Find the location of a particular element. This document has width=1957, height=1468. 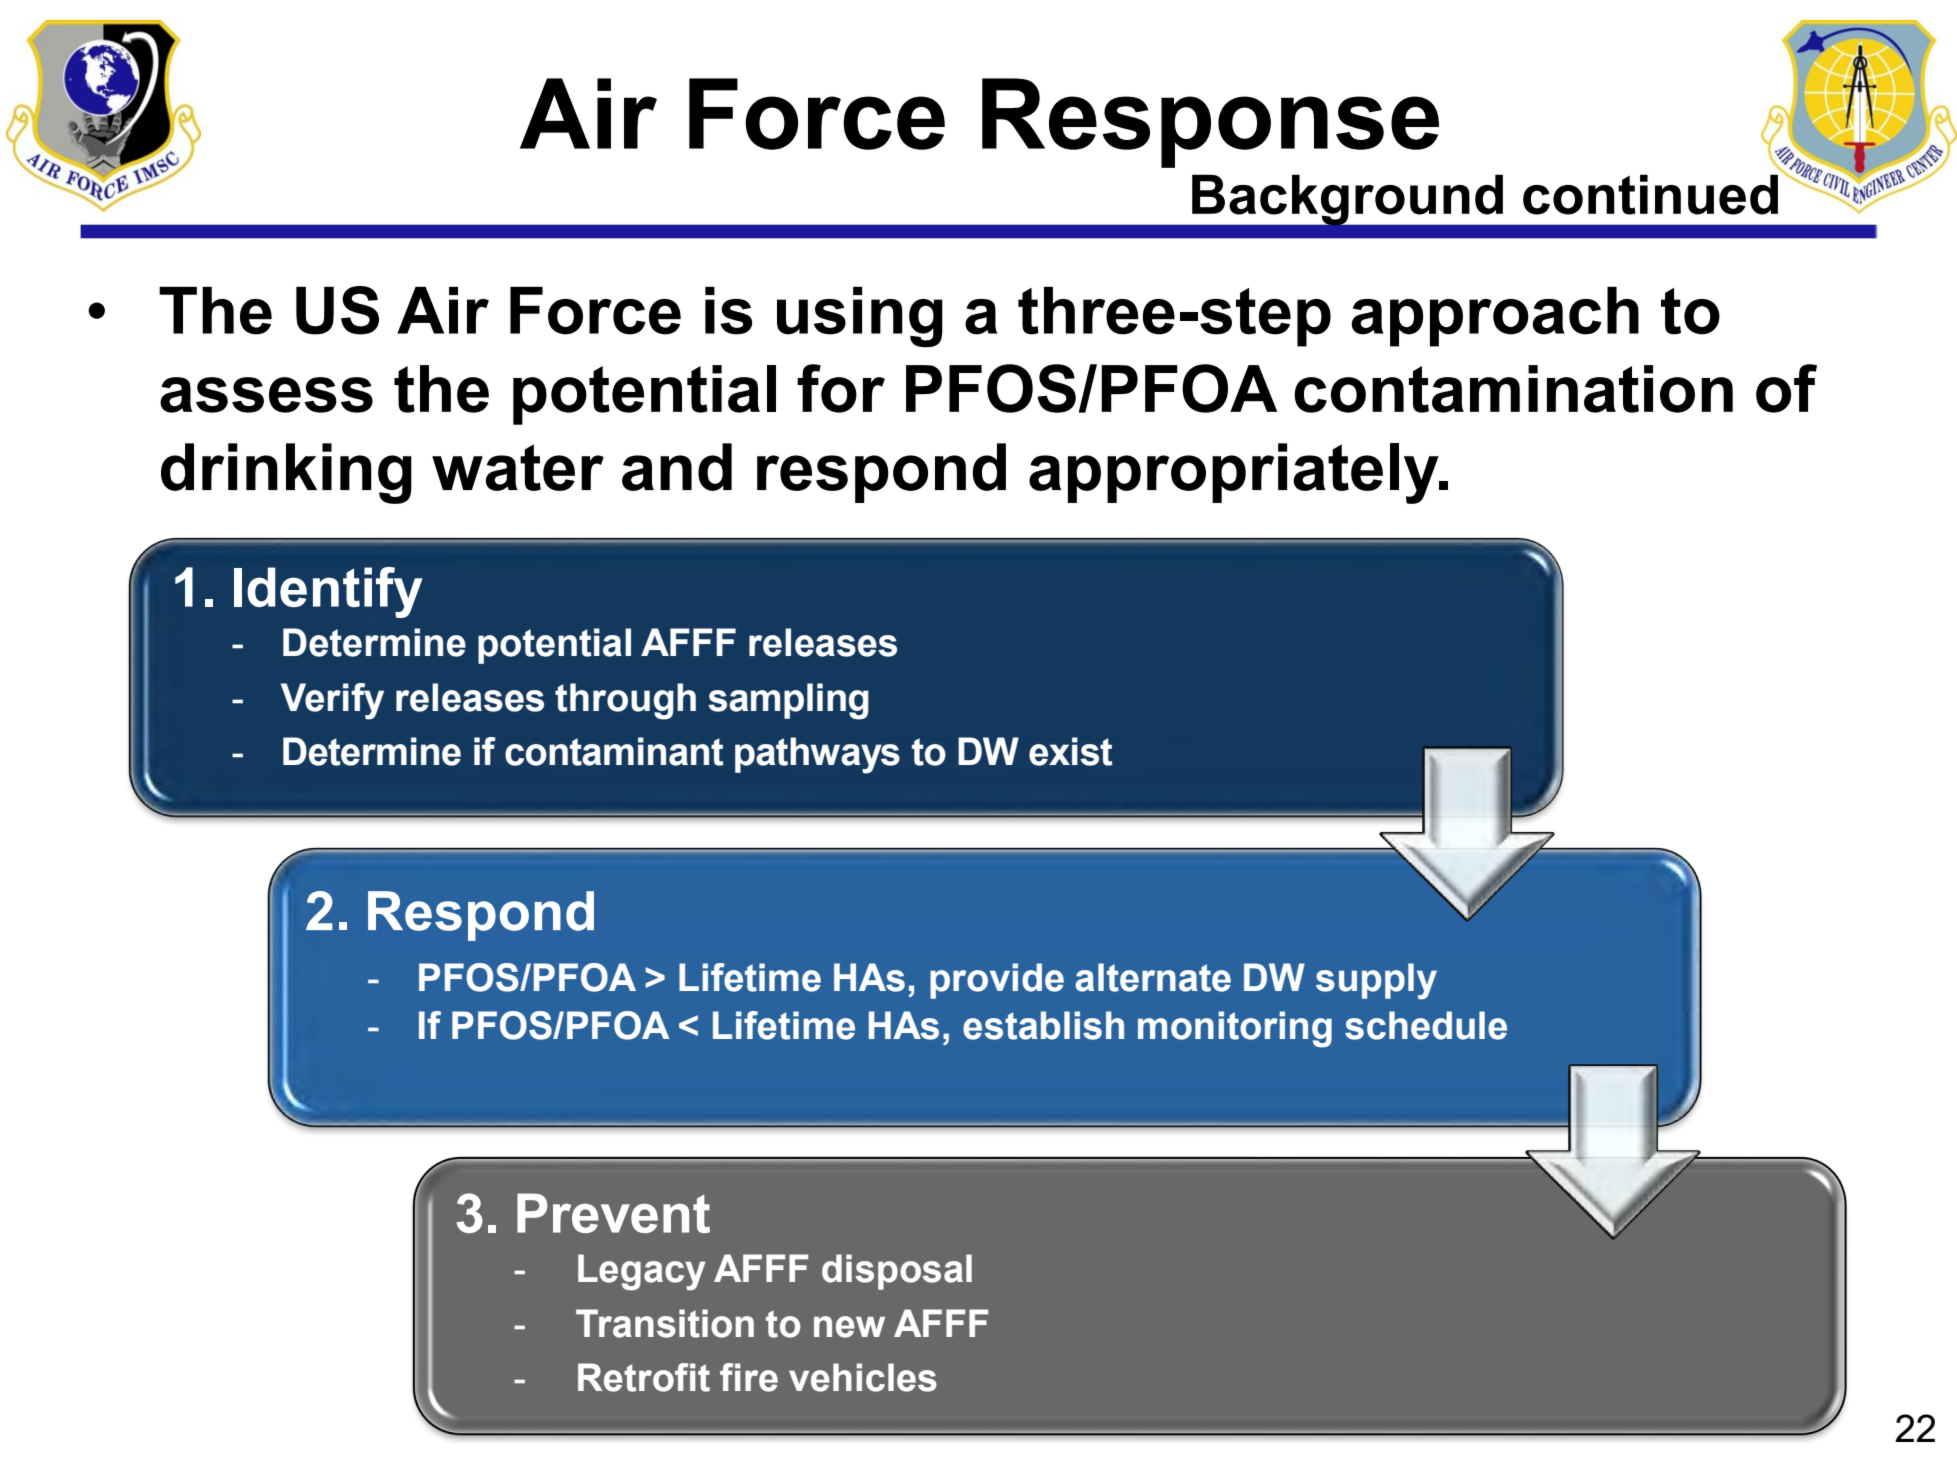

assess is located at coordinates (266, 395).
